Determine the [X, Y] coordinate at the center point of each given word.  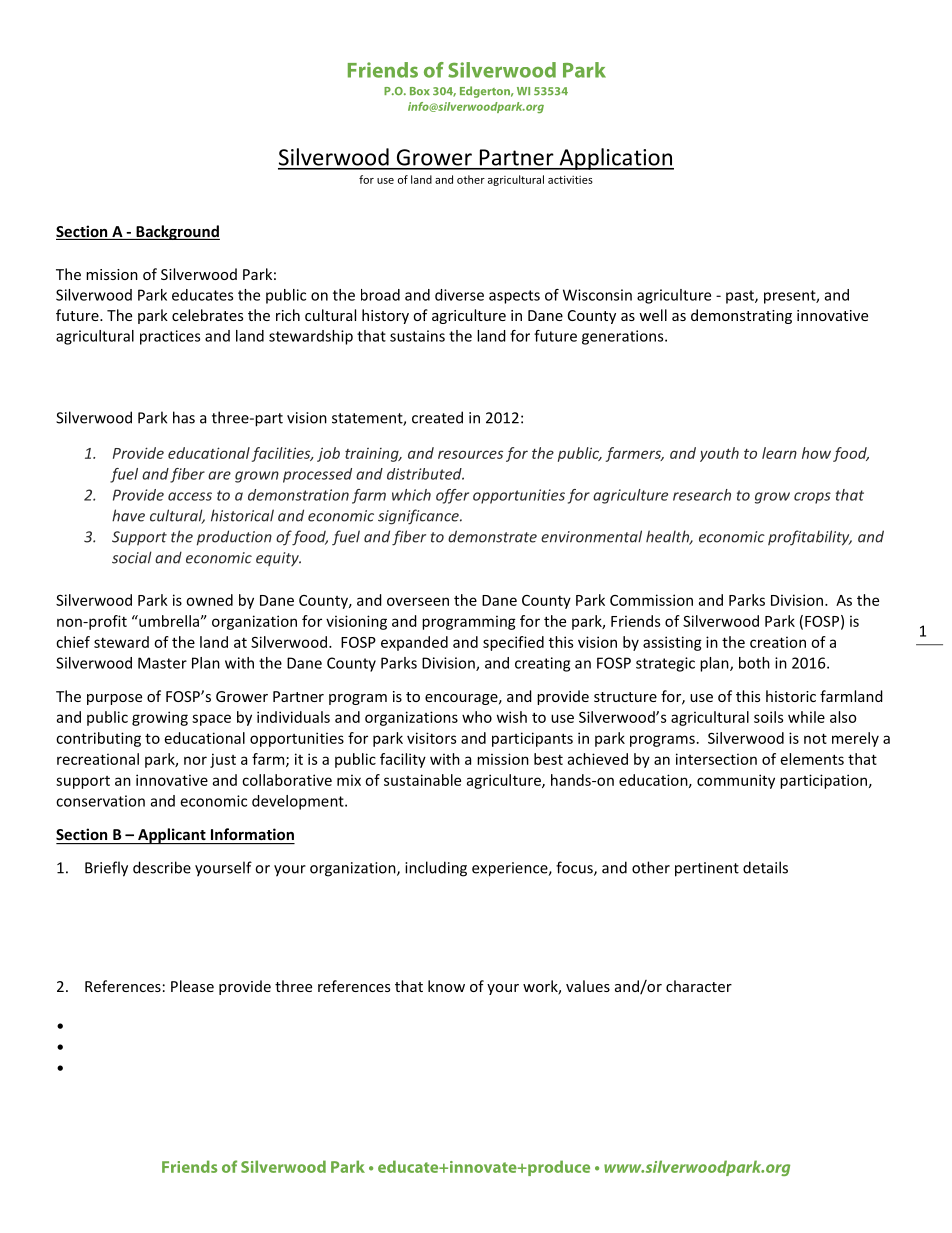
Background [177, 232]
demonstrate [492, 536]
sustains [417, 336]
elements [812, 759]
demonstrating [741, 316]
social [132, 557]
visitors [431, 738]
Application [615, 159]
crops [812, 498]
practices [170, 337]
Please [192, 986]
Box [420, 91]
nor [195, 760]
